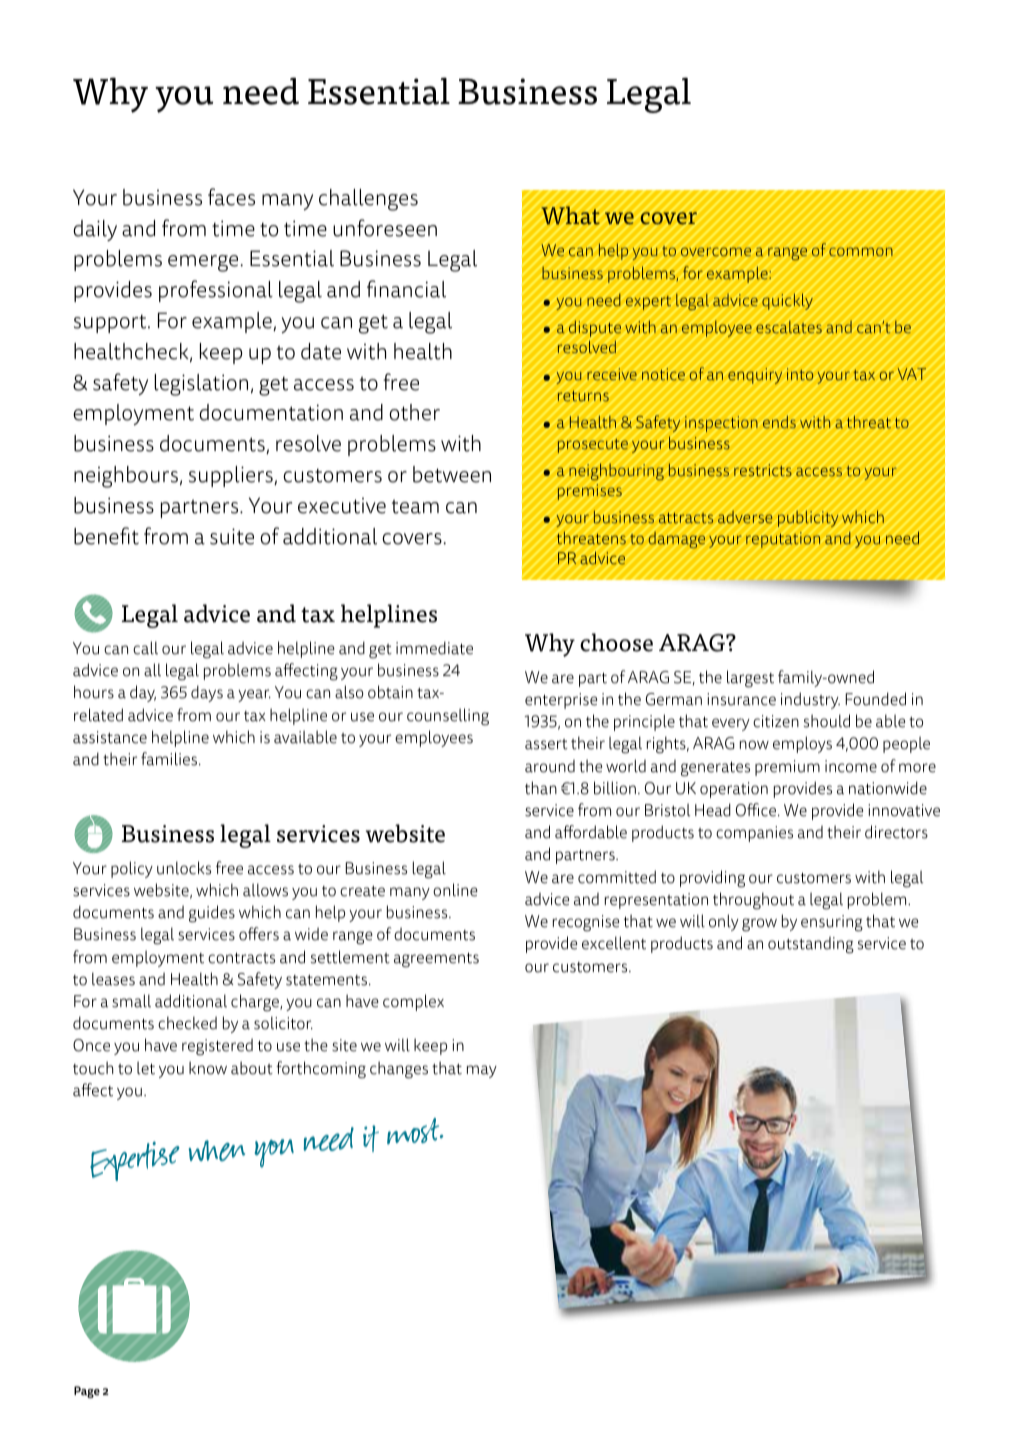  What do you see at coordinates (204, 263) in the screenshot?
I see `emerge` at bounding box center [204, 263].
